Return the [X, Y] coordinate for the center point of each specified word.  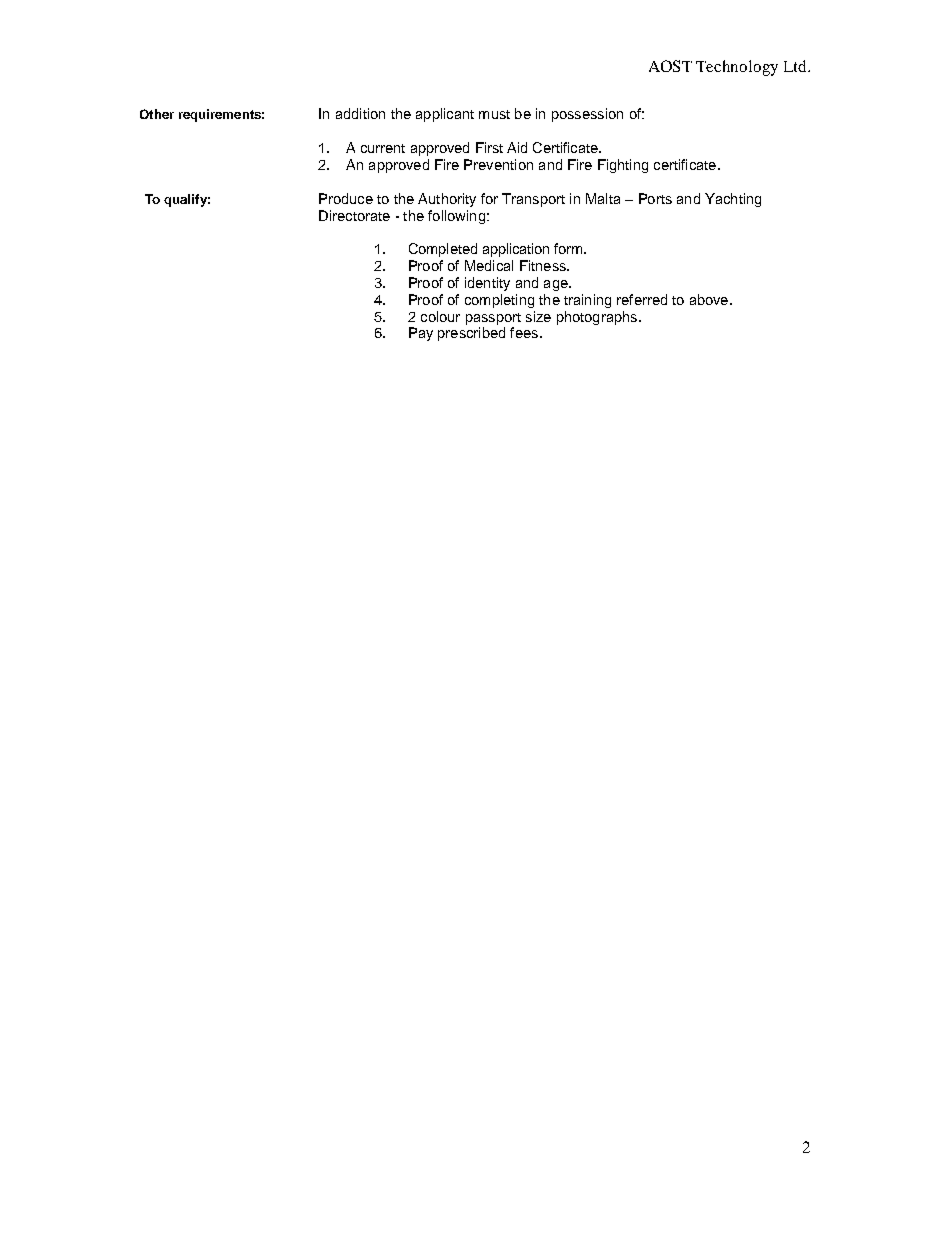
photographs [597, 318]
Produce [346, 198]
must [494, 114]
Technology [737, 68]
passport [493, 319]
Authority [447, 200]
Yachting [733, 200]
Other [157, 114]
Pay [421, 334]
